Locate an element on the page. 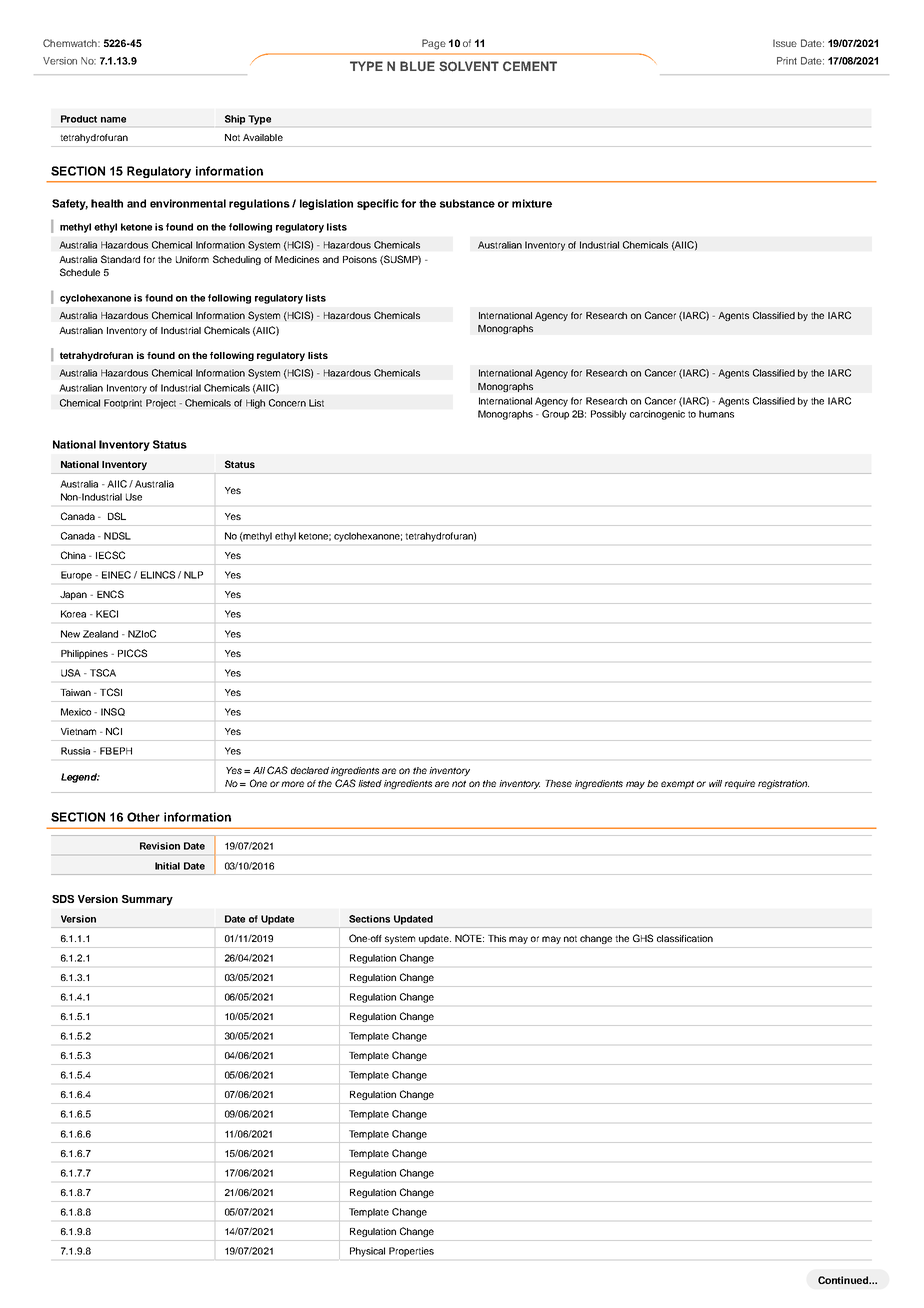  Issue is located at coordinates (785, 43).
